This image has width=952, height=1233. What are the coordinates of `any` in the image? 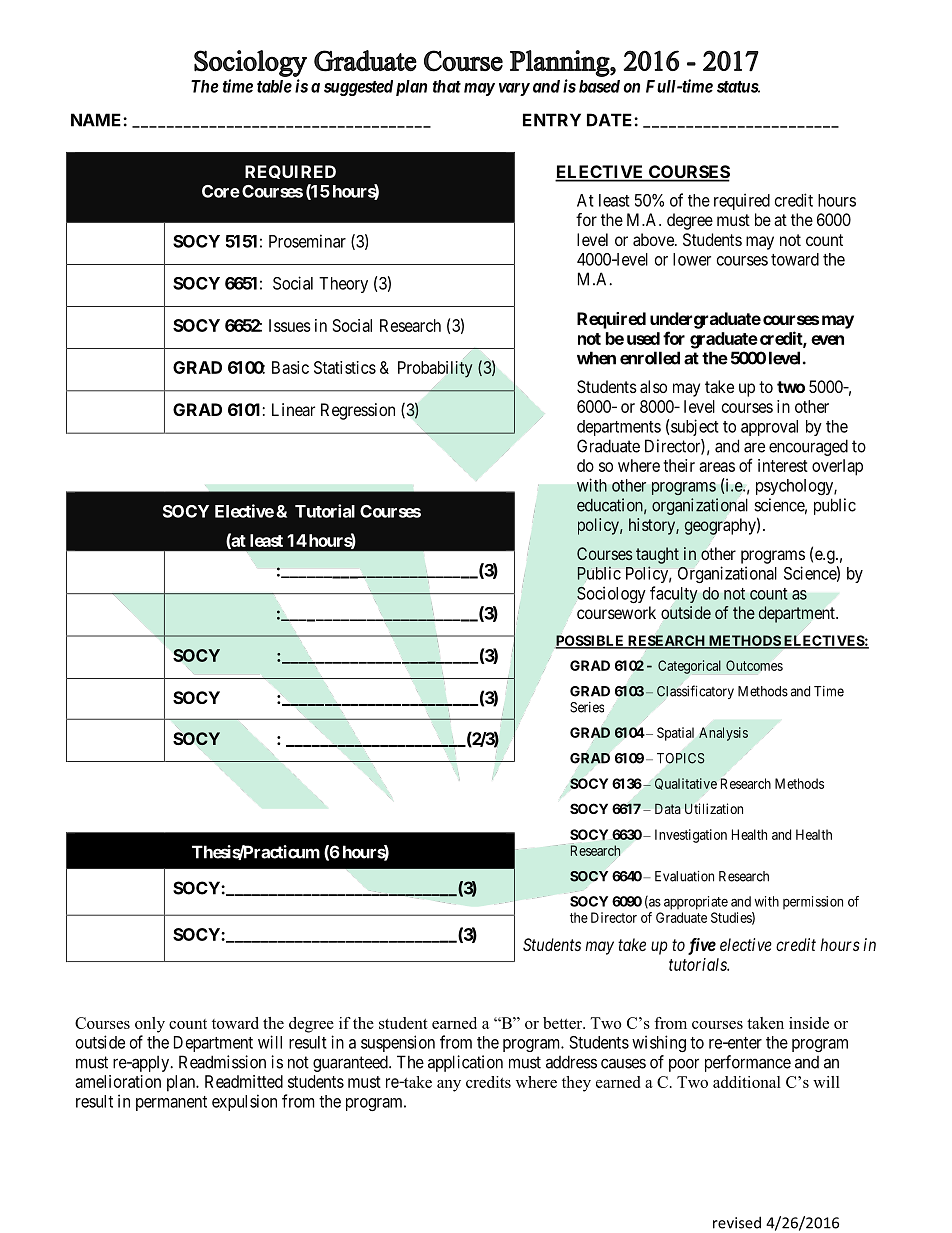 It's located at (449, 1086).
